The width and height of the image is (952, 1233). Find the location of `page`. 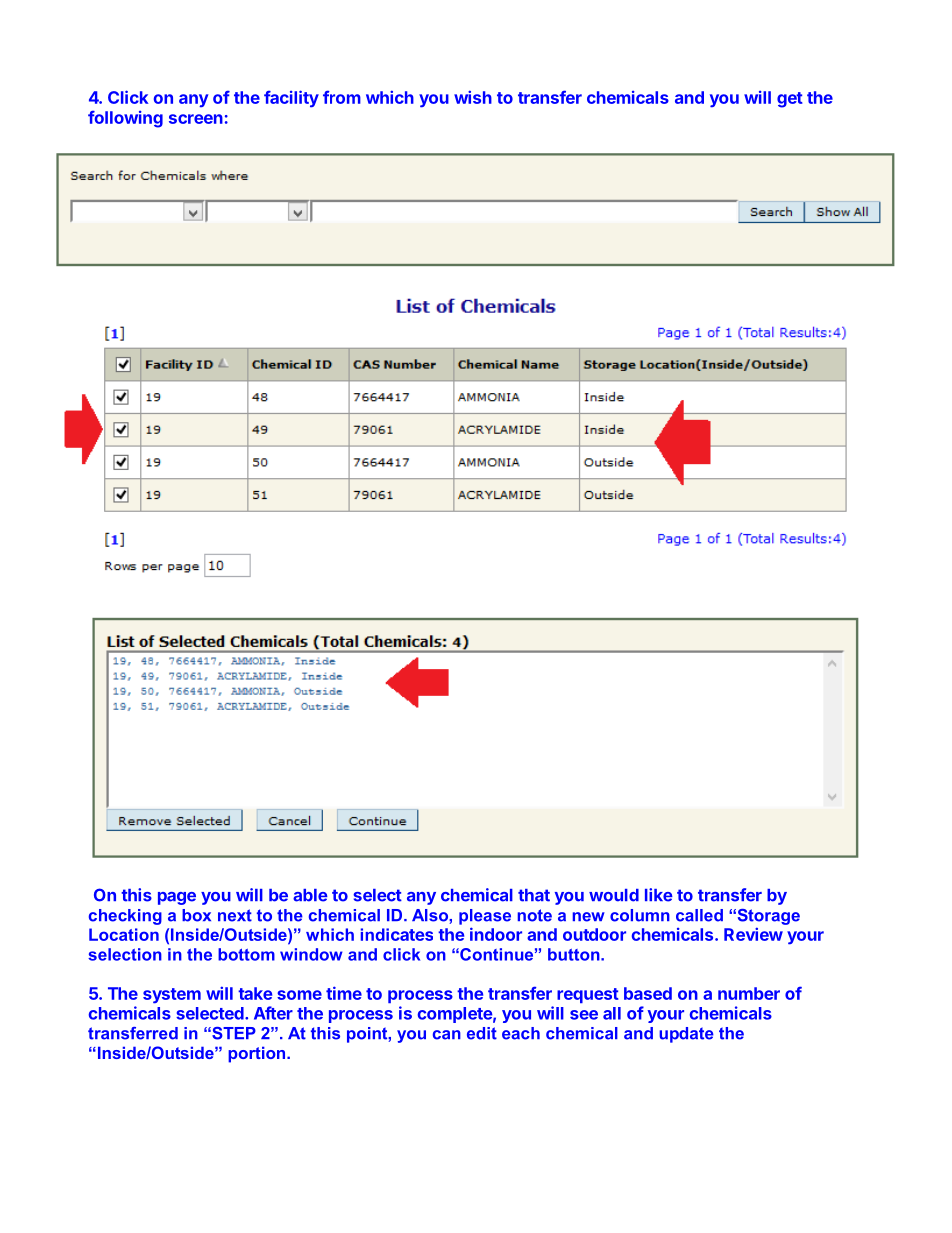

page is located at coordinates (177, 898).
